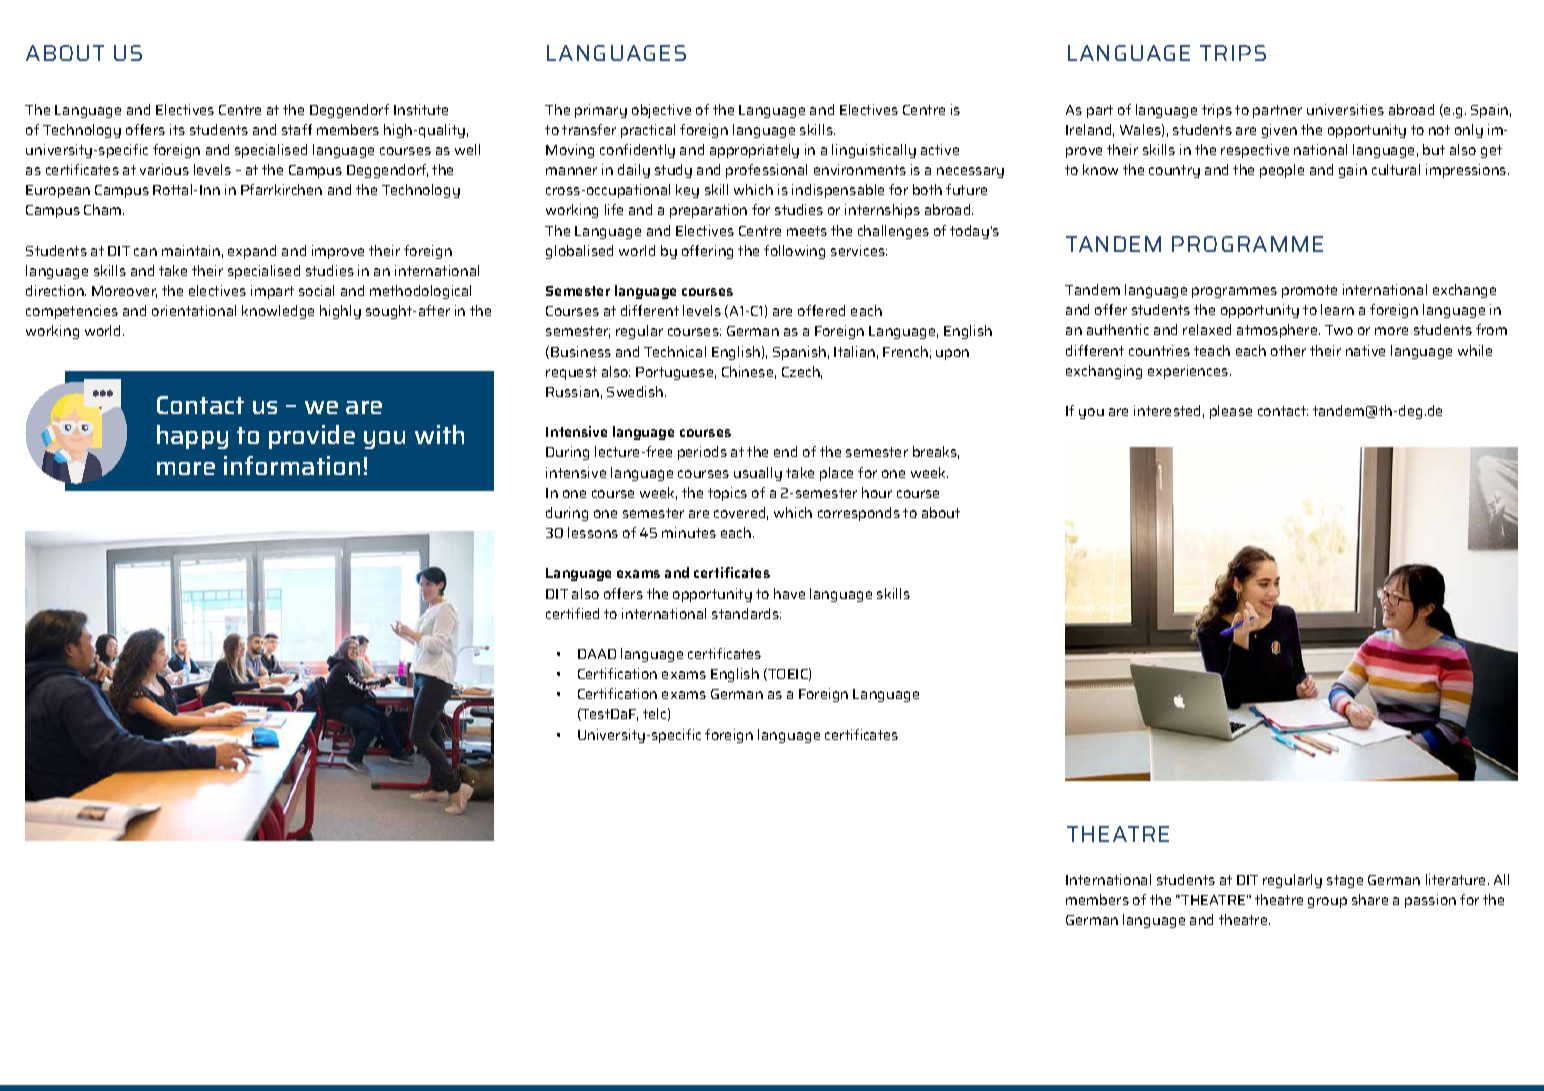 The width and height of the screenshot is (1544, 1091). What do you see at coordinates (1231, 412) in the screenshot?
I see `please` at bounding box center [1231, 412].
